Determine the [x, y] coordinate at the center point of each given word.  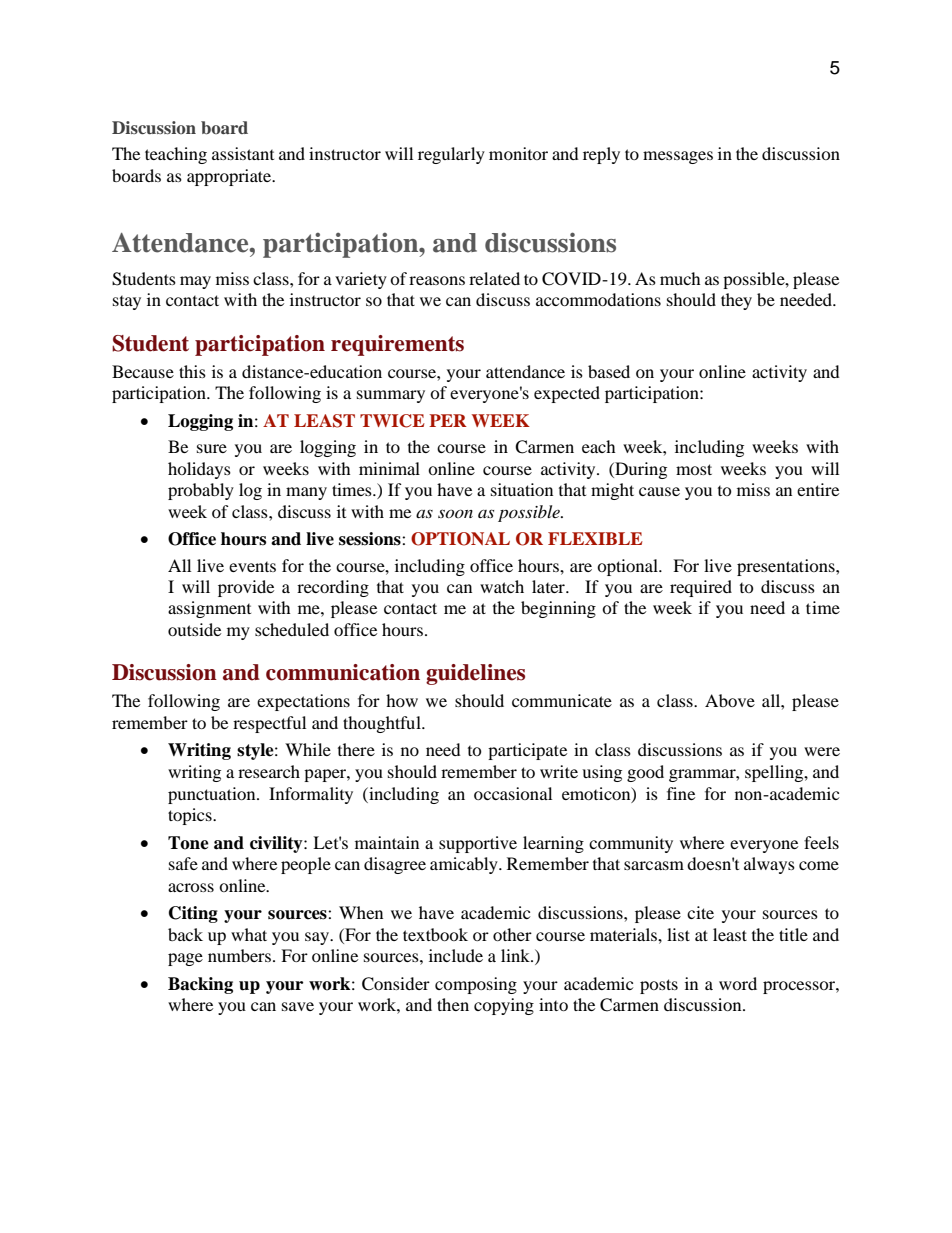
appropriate [230, 177]
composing [476, 985]
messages [678, 157]
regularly [451, 155]
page [185, 959]
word [738, 983]
